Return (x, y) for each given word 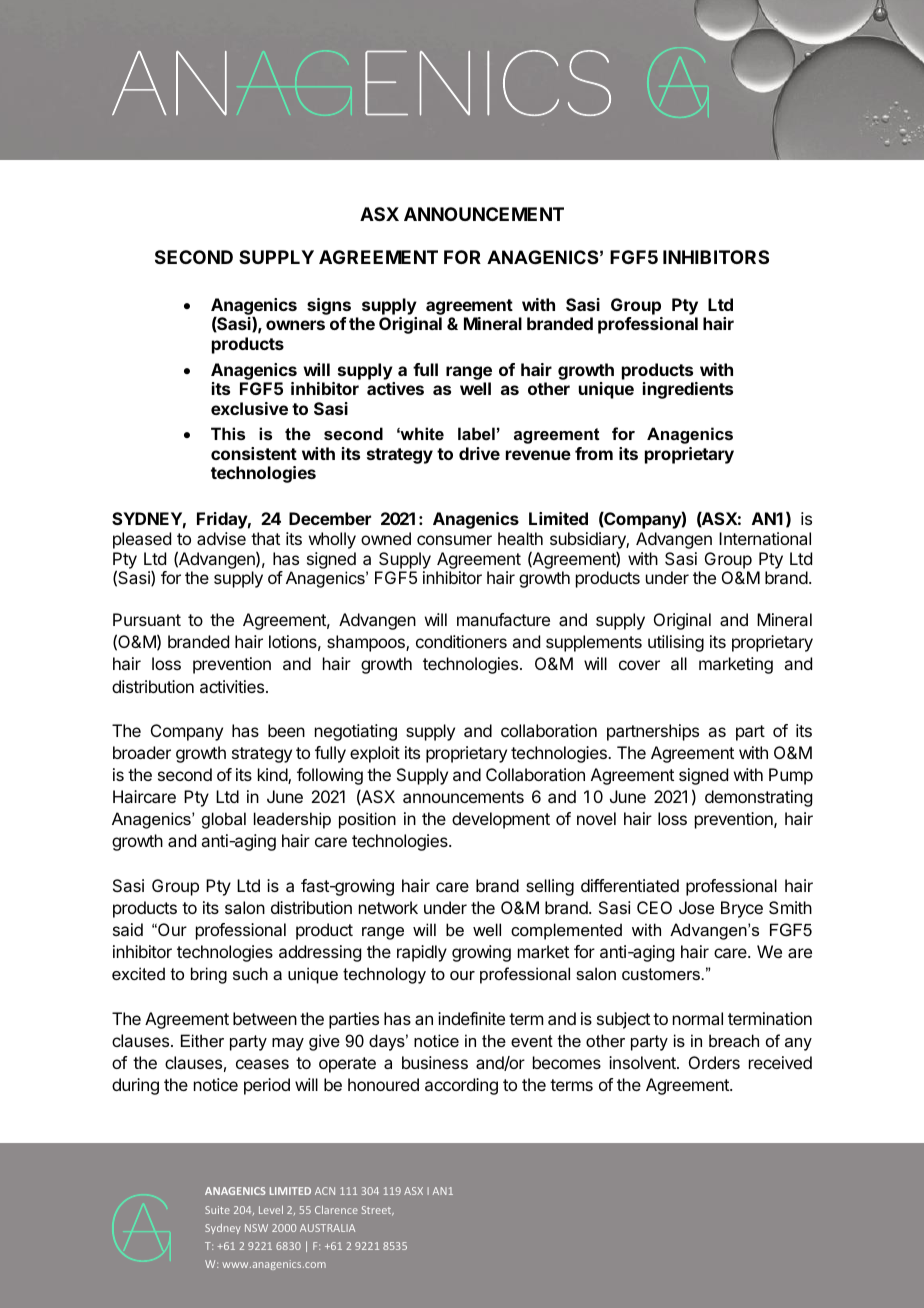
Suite (217, 1210)
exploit (375, 754)
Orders (714, 1062)
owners (295, 325)
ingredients (688, 390)
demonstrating (758, 798)
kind (273, 776)
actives (395, 388)
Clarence (336, 1209)
